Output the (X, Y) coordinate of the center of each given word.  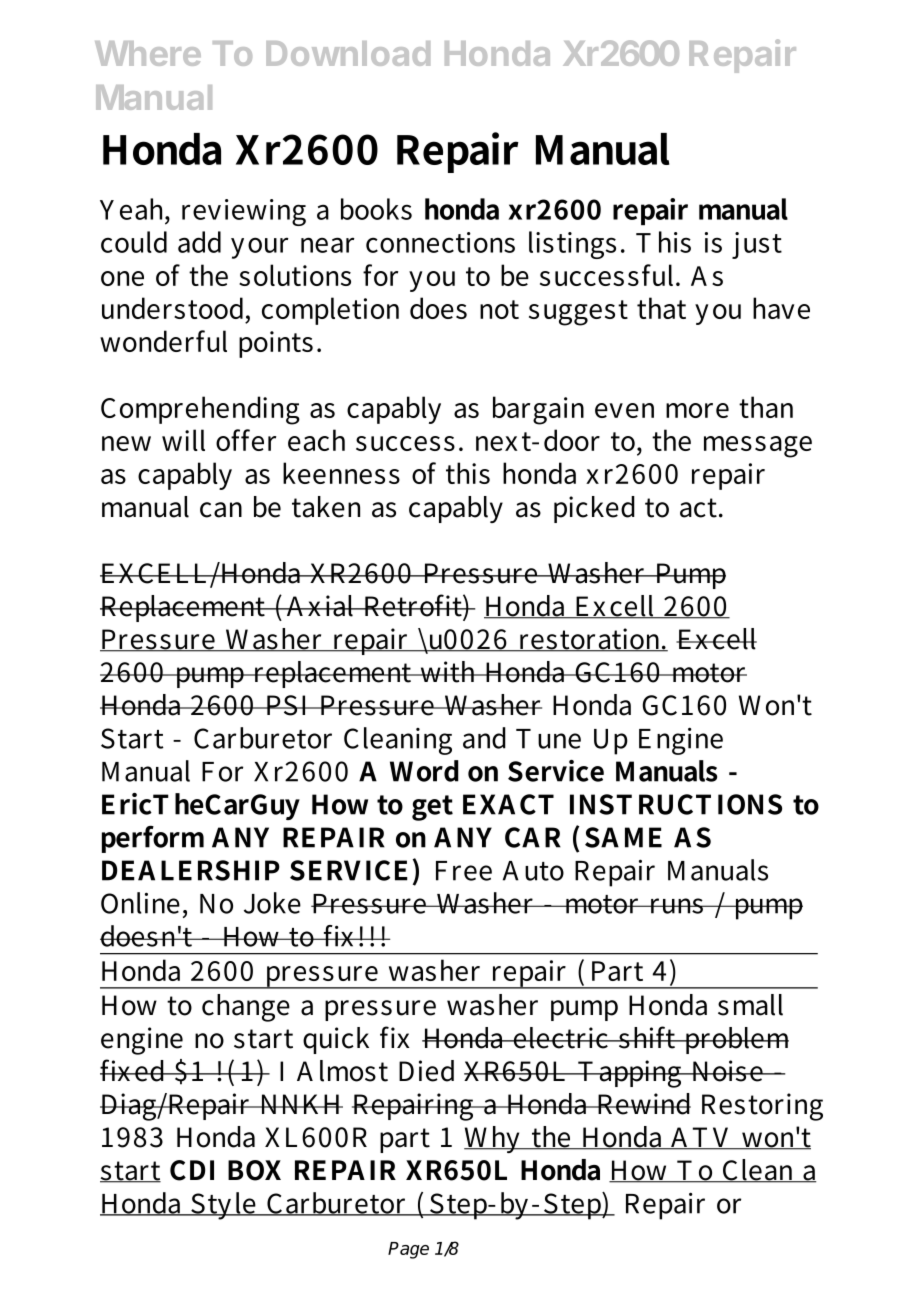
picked (594, 509)
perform (153, 839)
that (661, 308)
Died (426, 1071)
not (499, 309)
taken (326, 507)
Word (424, 771)
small (750, 1005)
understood (174, 309)
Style (223, 1206)
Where (148, 53)
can (221, 510)
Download (348, 53)
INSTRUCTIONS (676, 804)
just (757, 245)
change (246, 1008)
